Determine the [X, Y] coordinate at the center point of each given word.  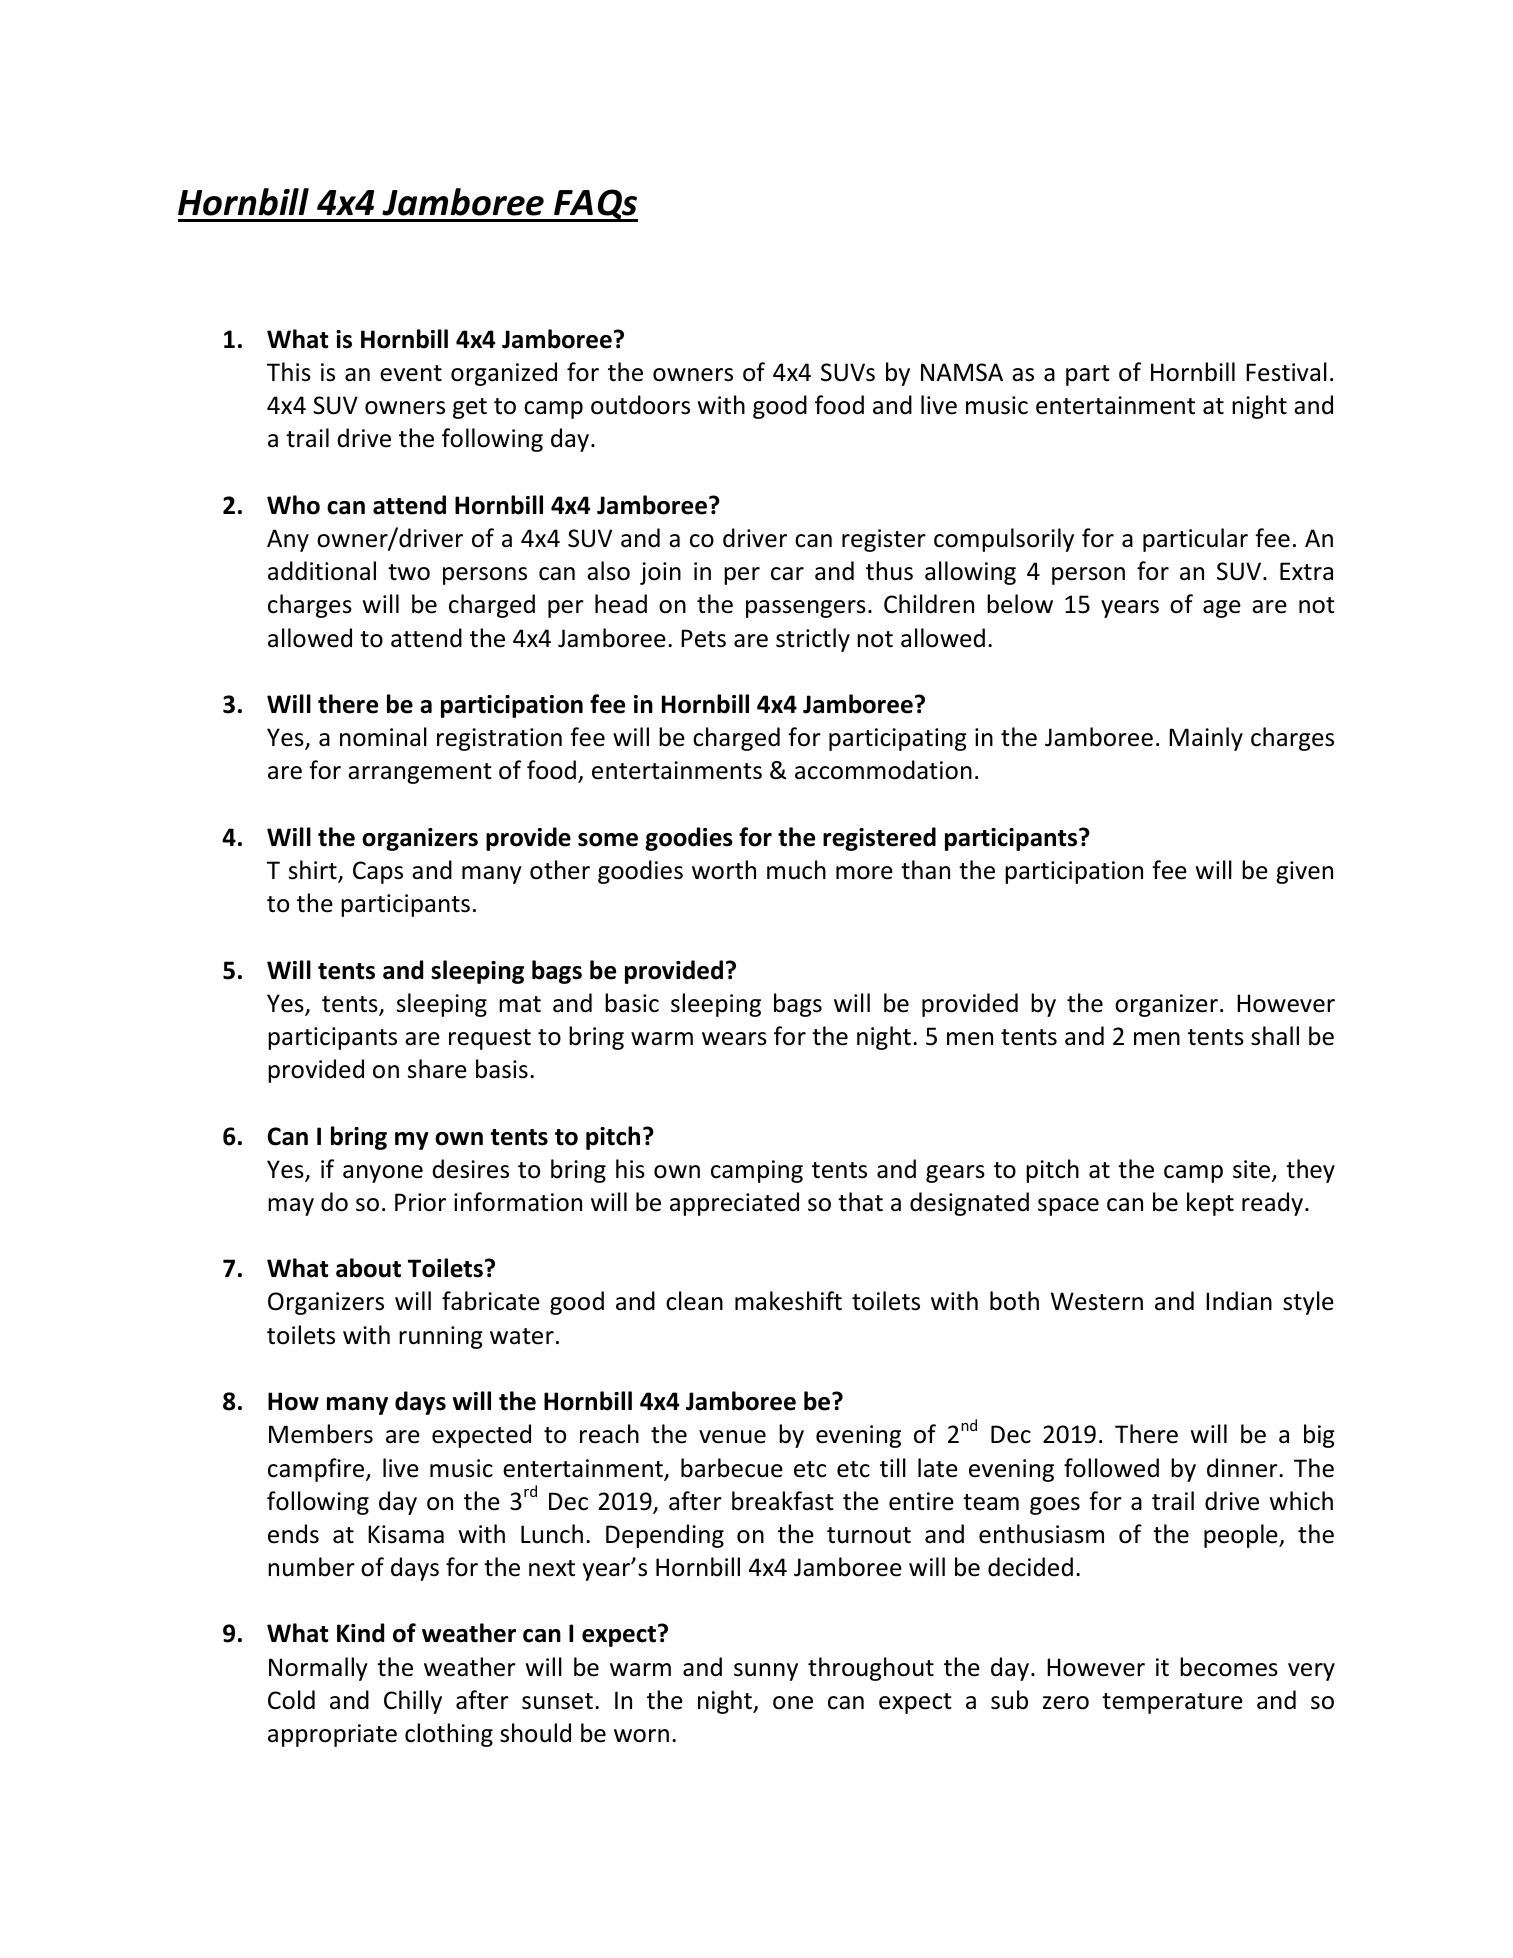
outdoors [640, 405]
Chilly [413, 1702]
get [470, 408]
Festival [1286, 372]
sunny [766, 1672]
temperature [1172, 1703]
